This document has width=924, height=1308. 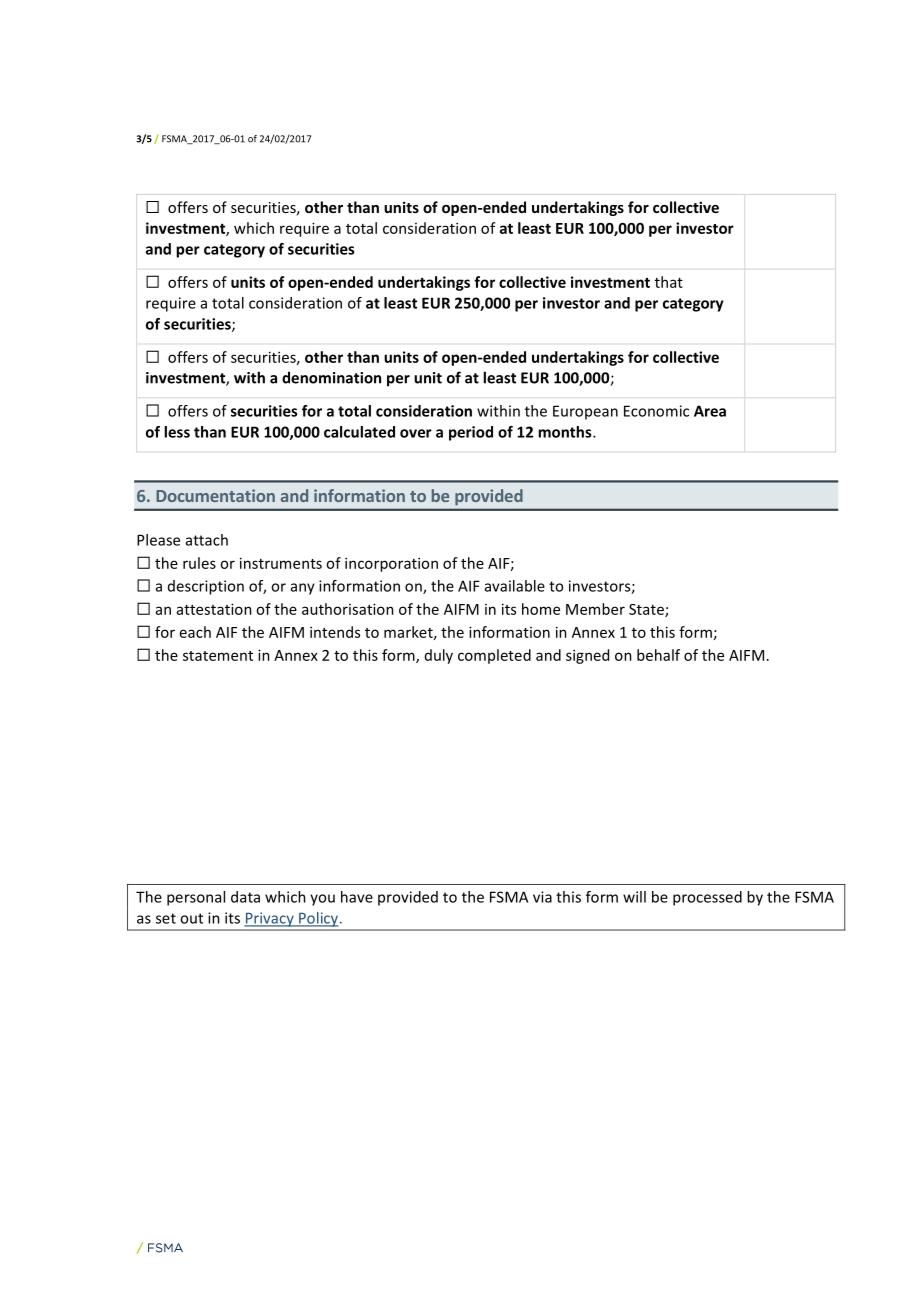 What do you see at coordinates (634, 897) in the document?
I see `will` at bounding box center [634, 897].
